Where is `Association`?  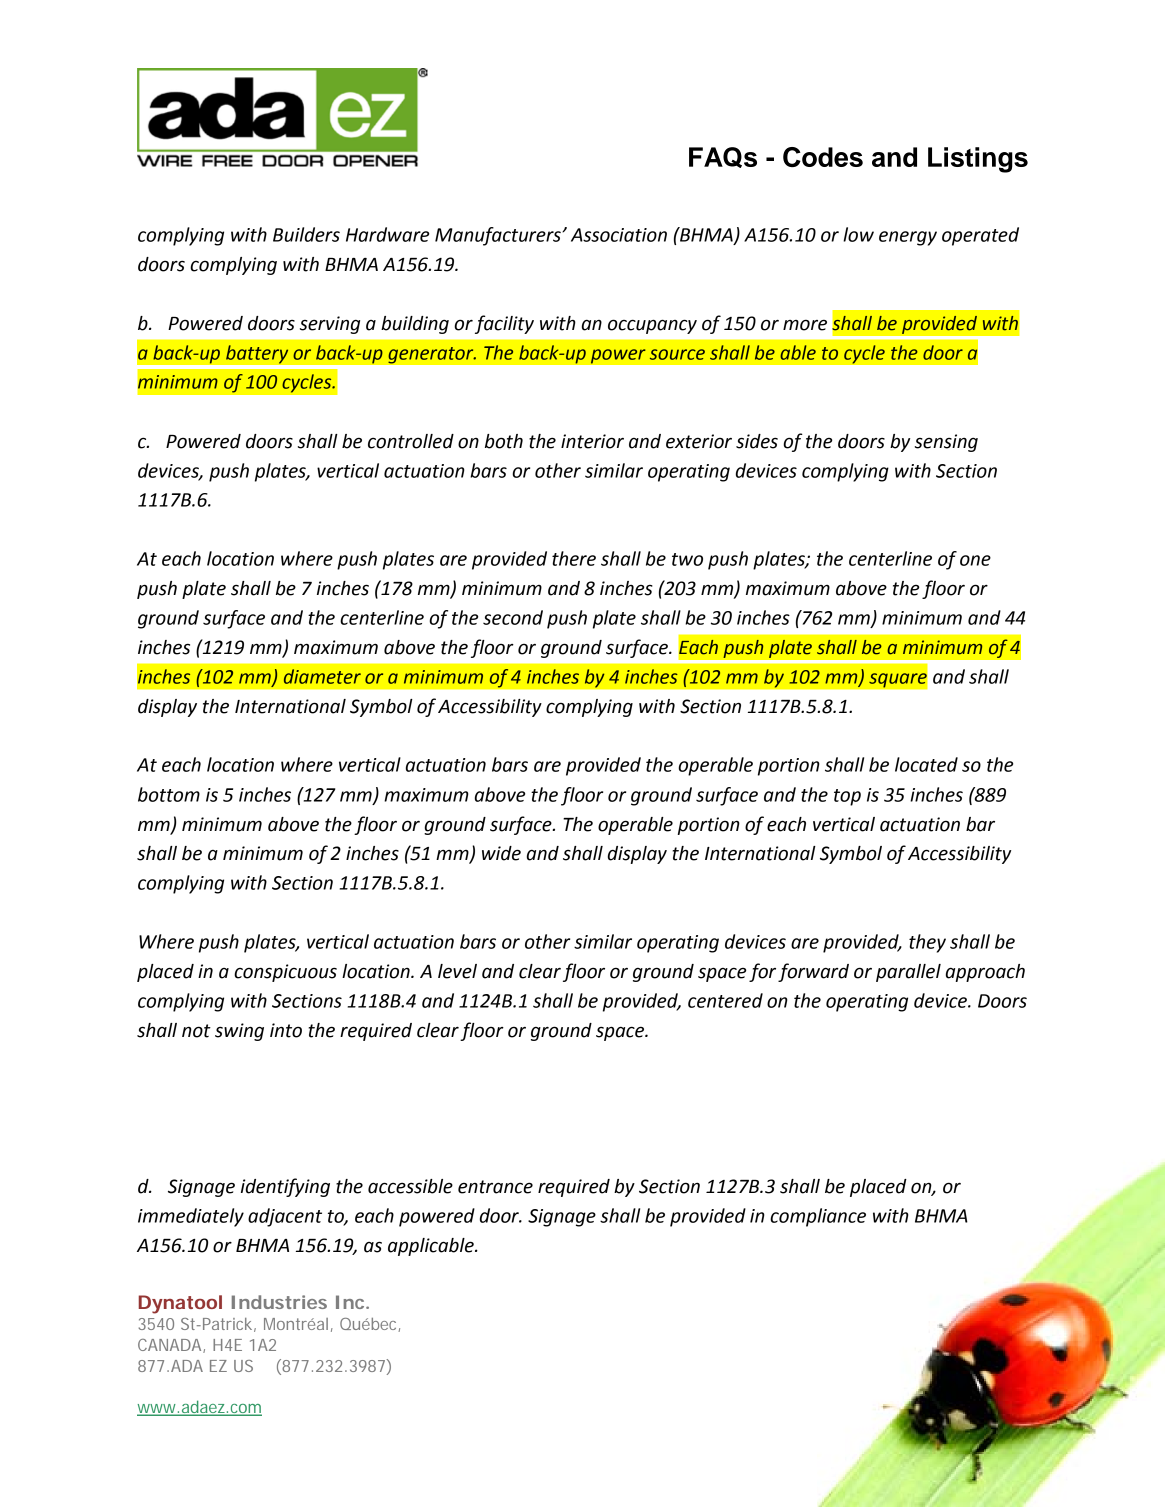 Association is located at coordinates (619, 235).
